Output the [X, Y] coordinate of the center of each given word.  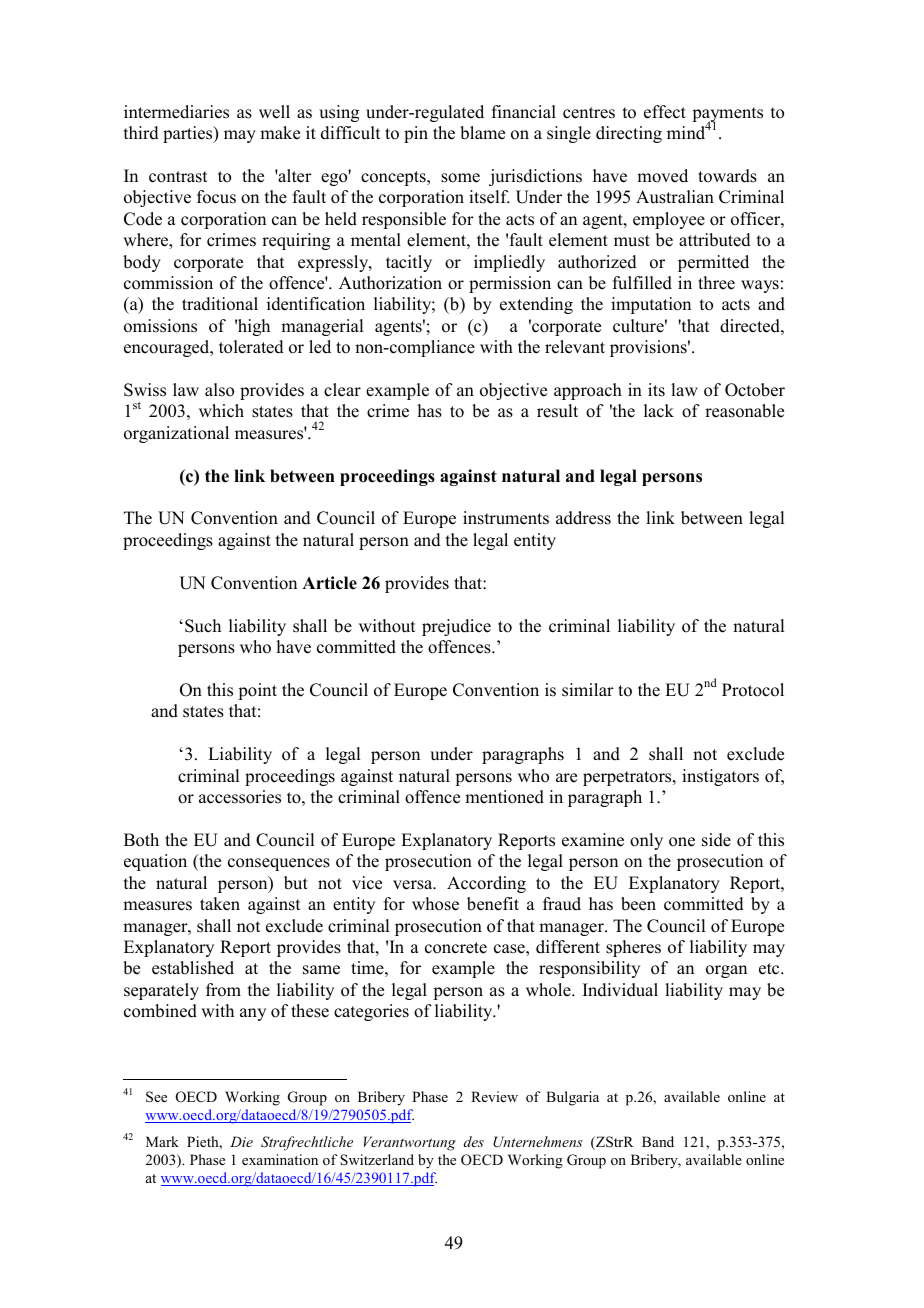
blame [482, 133]
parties [189, 134]
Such [203, 626]
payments [727, 115]
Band [658, 1141]
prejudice [456, 627]
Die [241, 1141]
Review [494, 1096]
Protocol [753, 690]
